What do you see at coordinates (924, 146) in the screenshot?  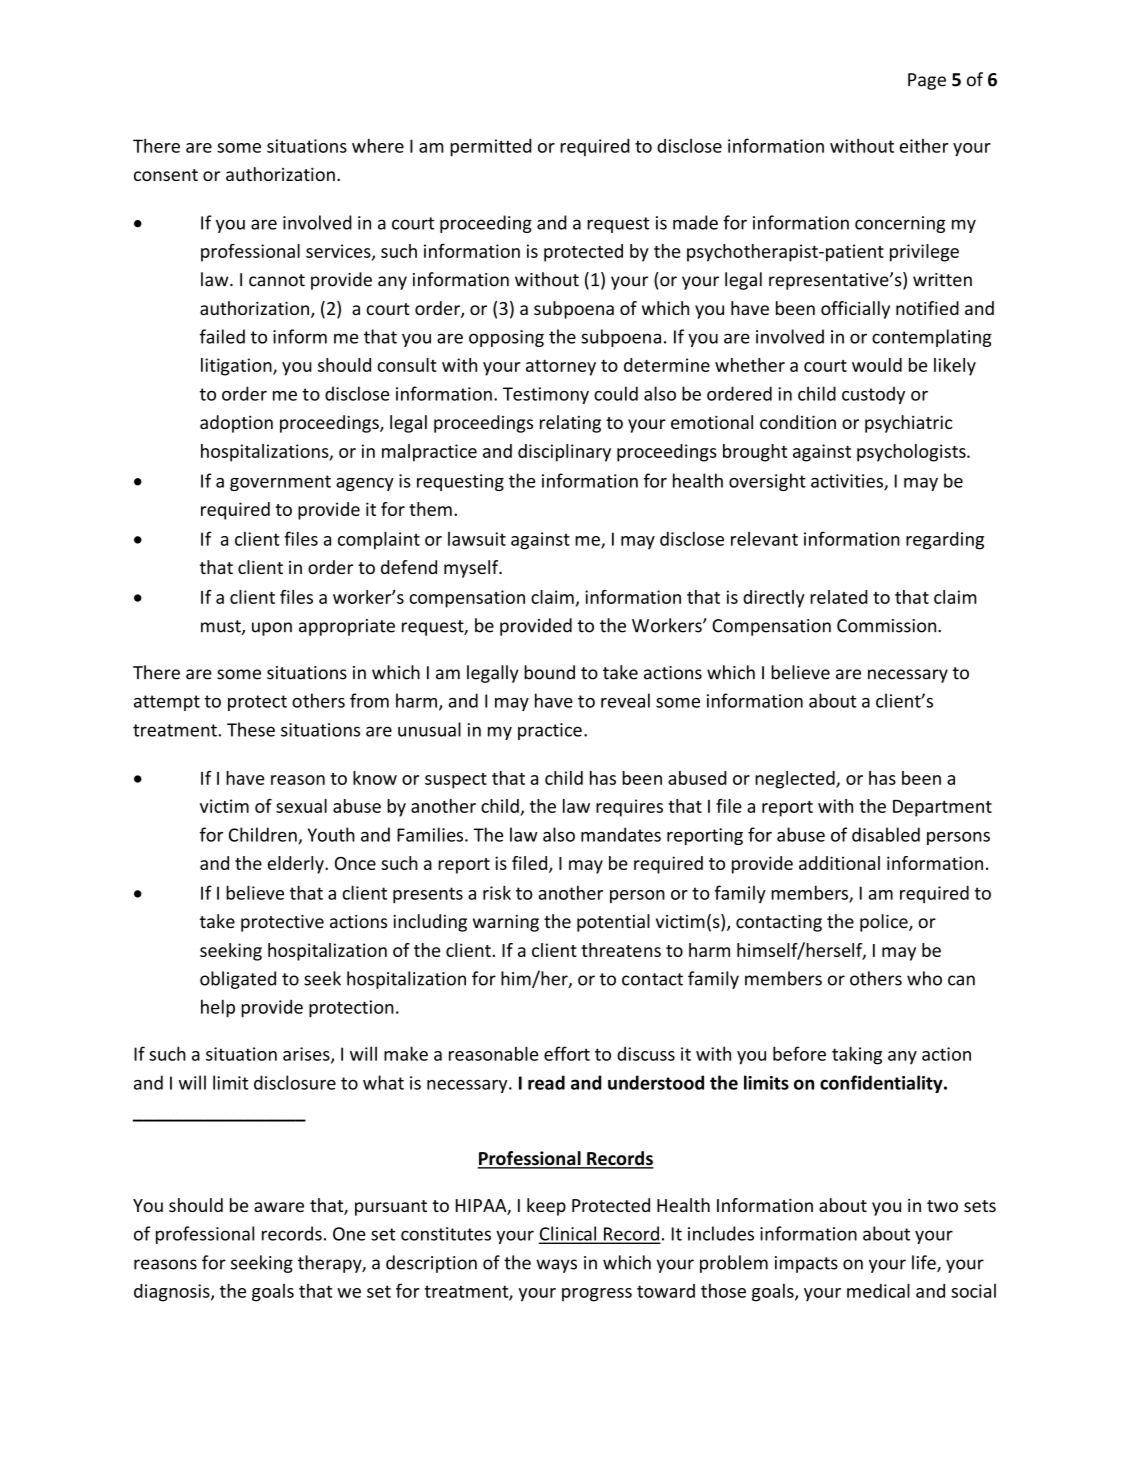 I see `either` at bounding box center [924, 146].
